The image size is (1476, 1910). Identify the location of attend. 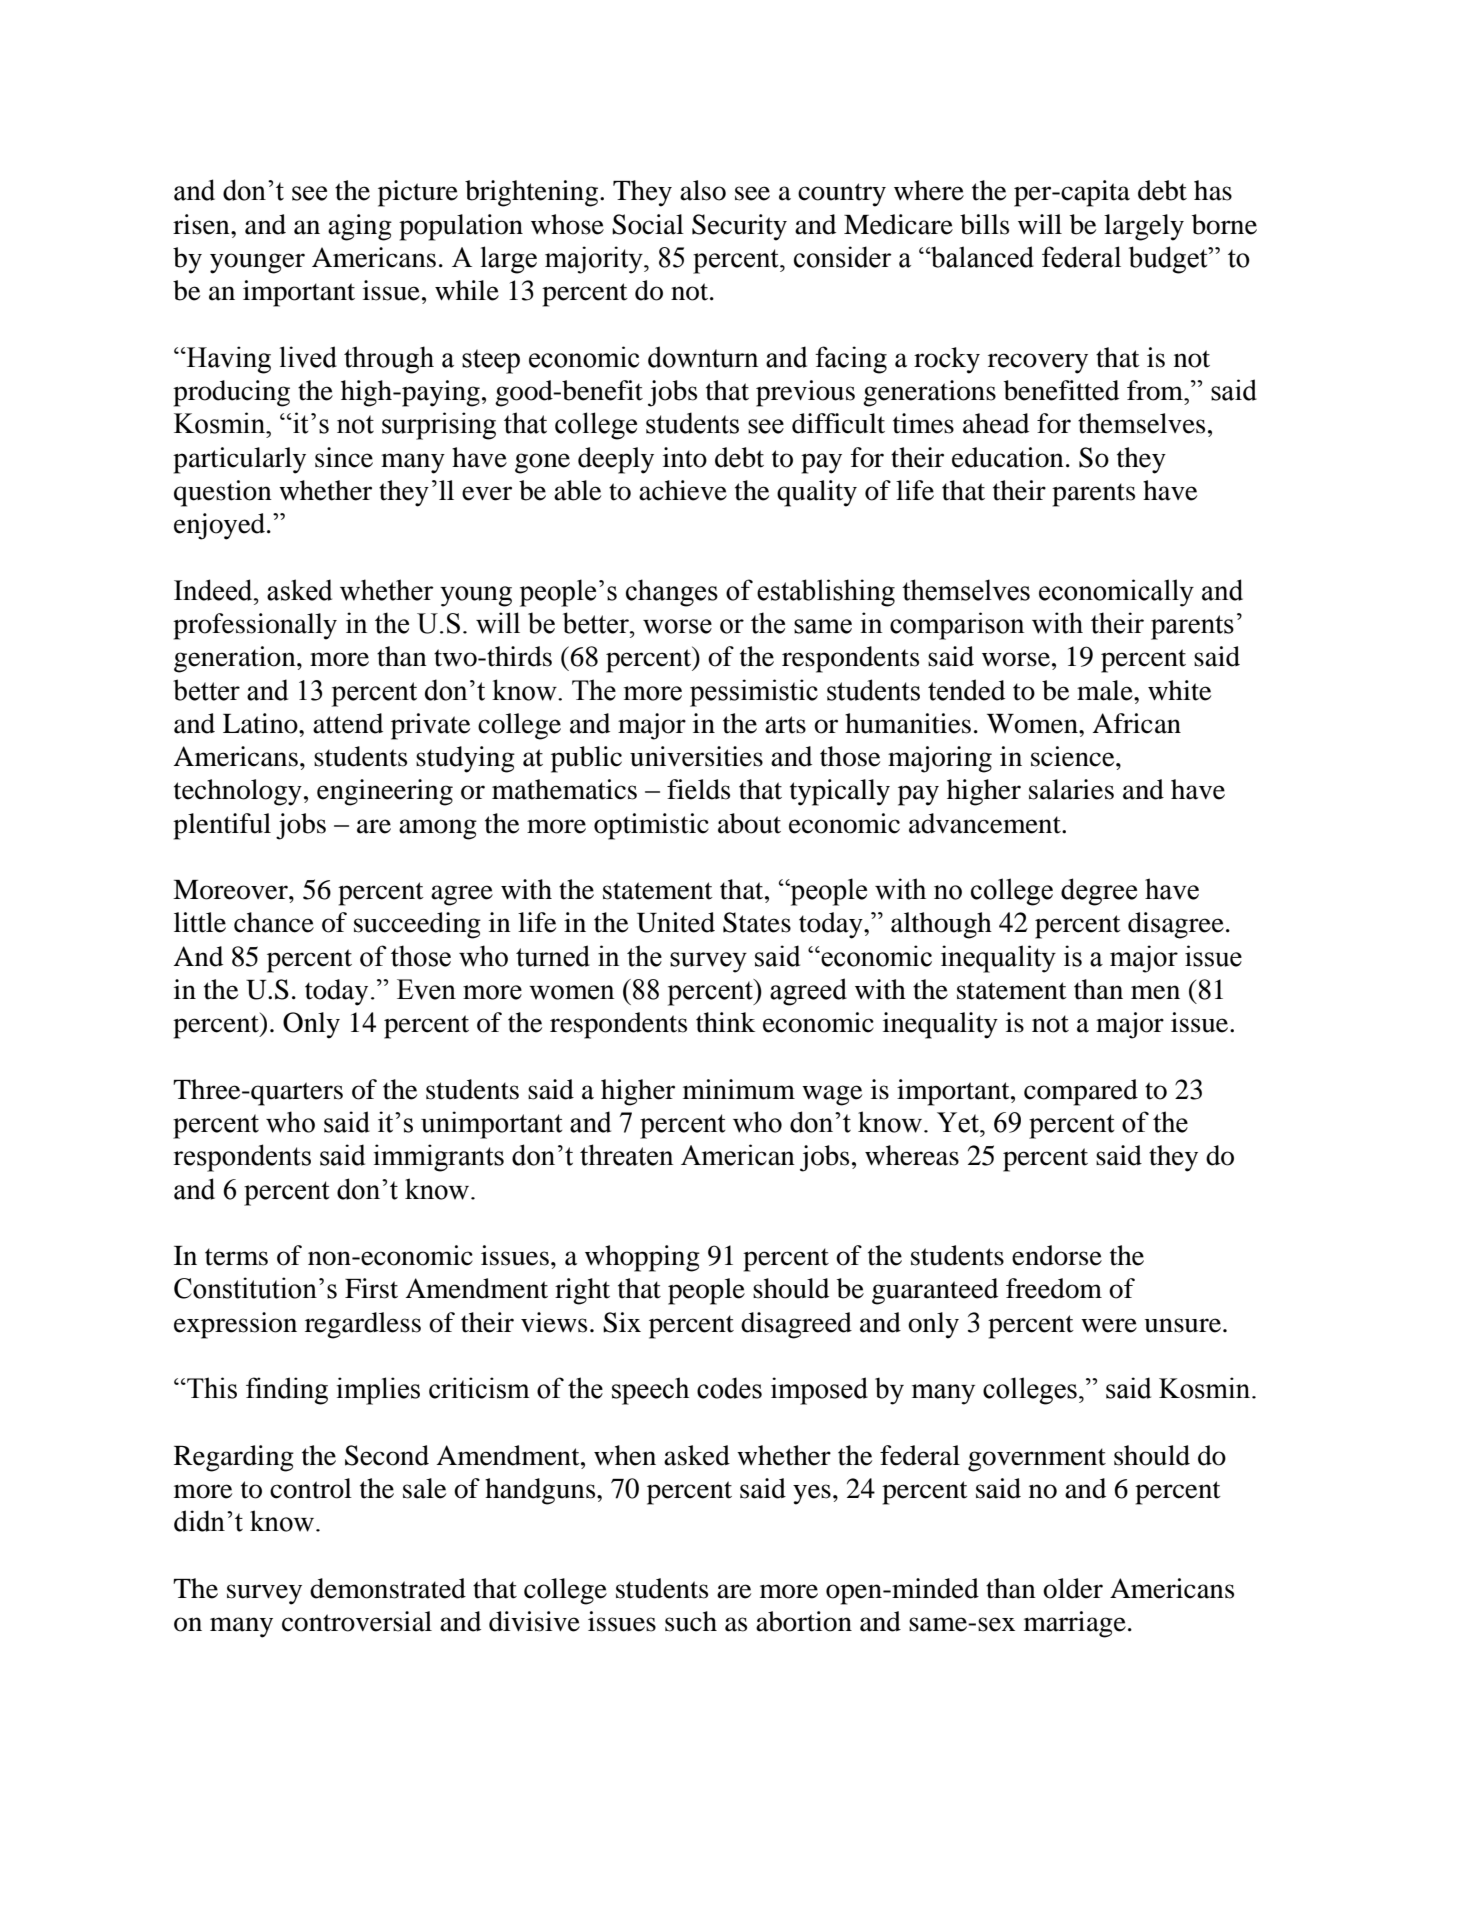
(348, 723).
